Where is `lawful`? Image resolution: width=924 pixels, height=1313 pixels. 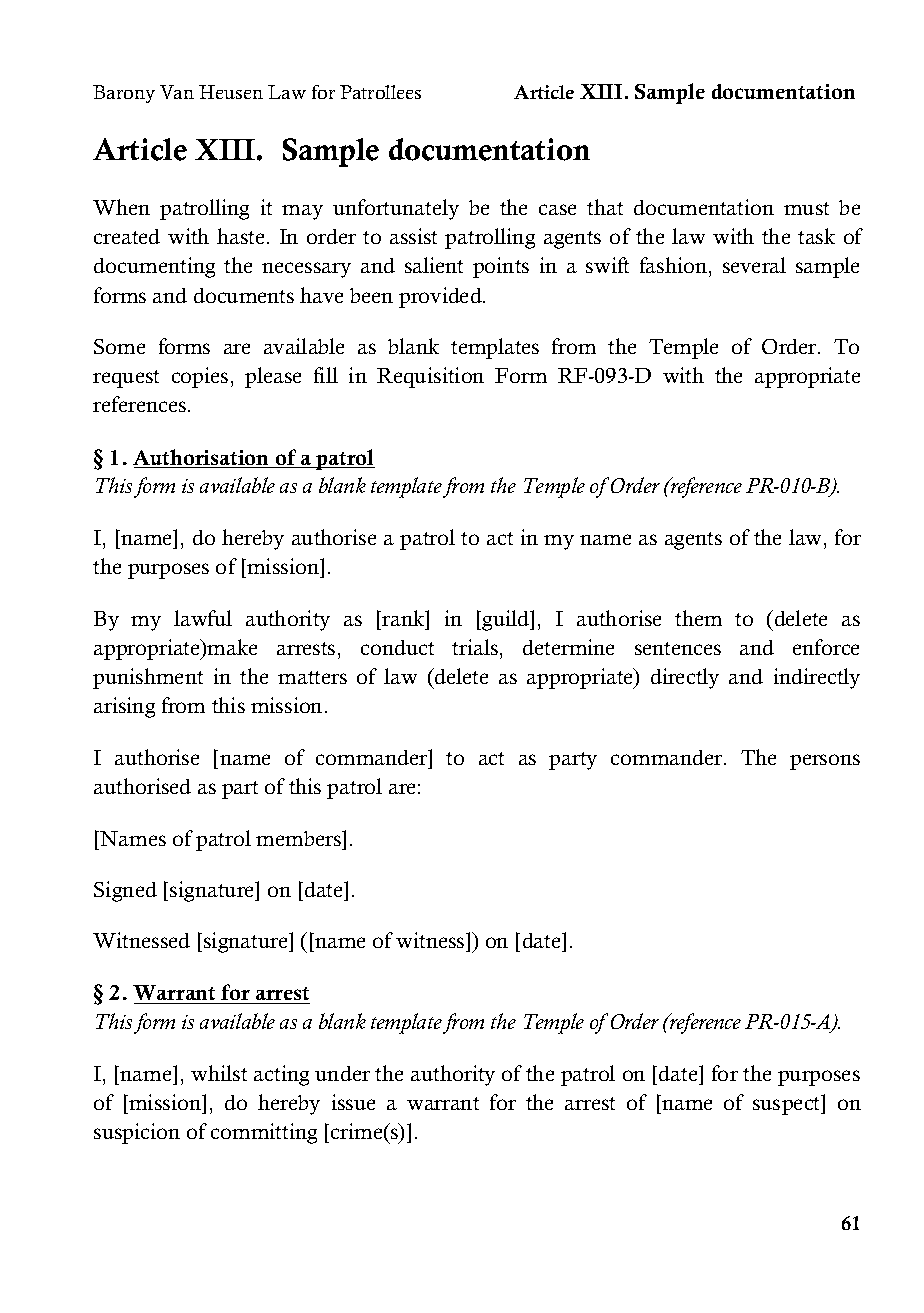
lawful is located at coordinates (203, 618).
